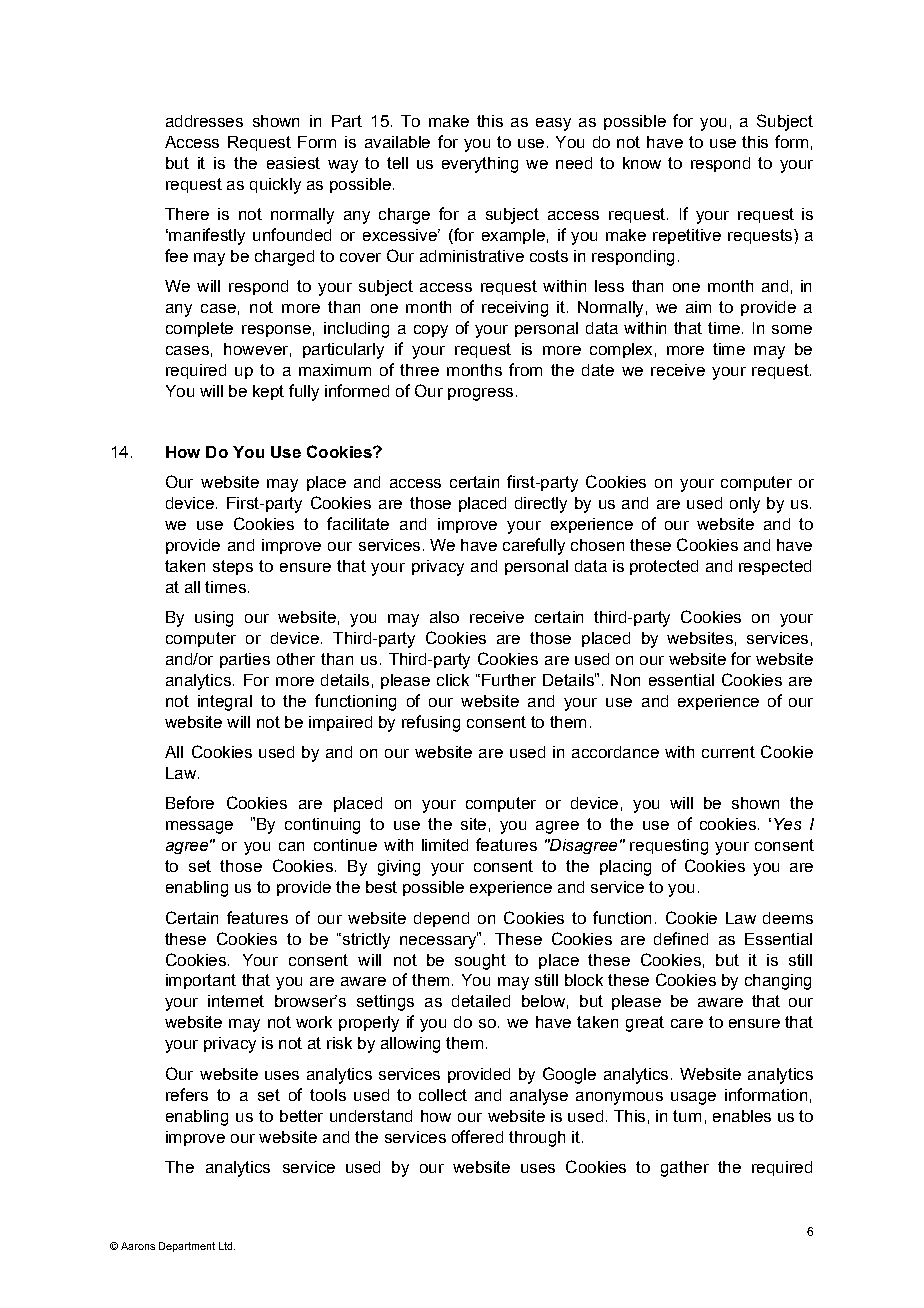 The height and width of the screenshot is (1308, 924). What do you see at coordinates (190, 802) in the screenshot?
I see `Before` at bounding box center [190, 802].
